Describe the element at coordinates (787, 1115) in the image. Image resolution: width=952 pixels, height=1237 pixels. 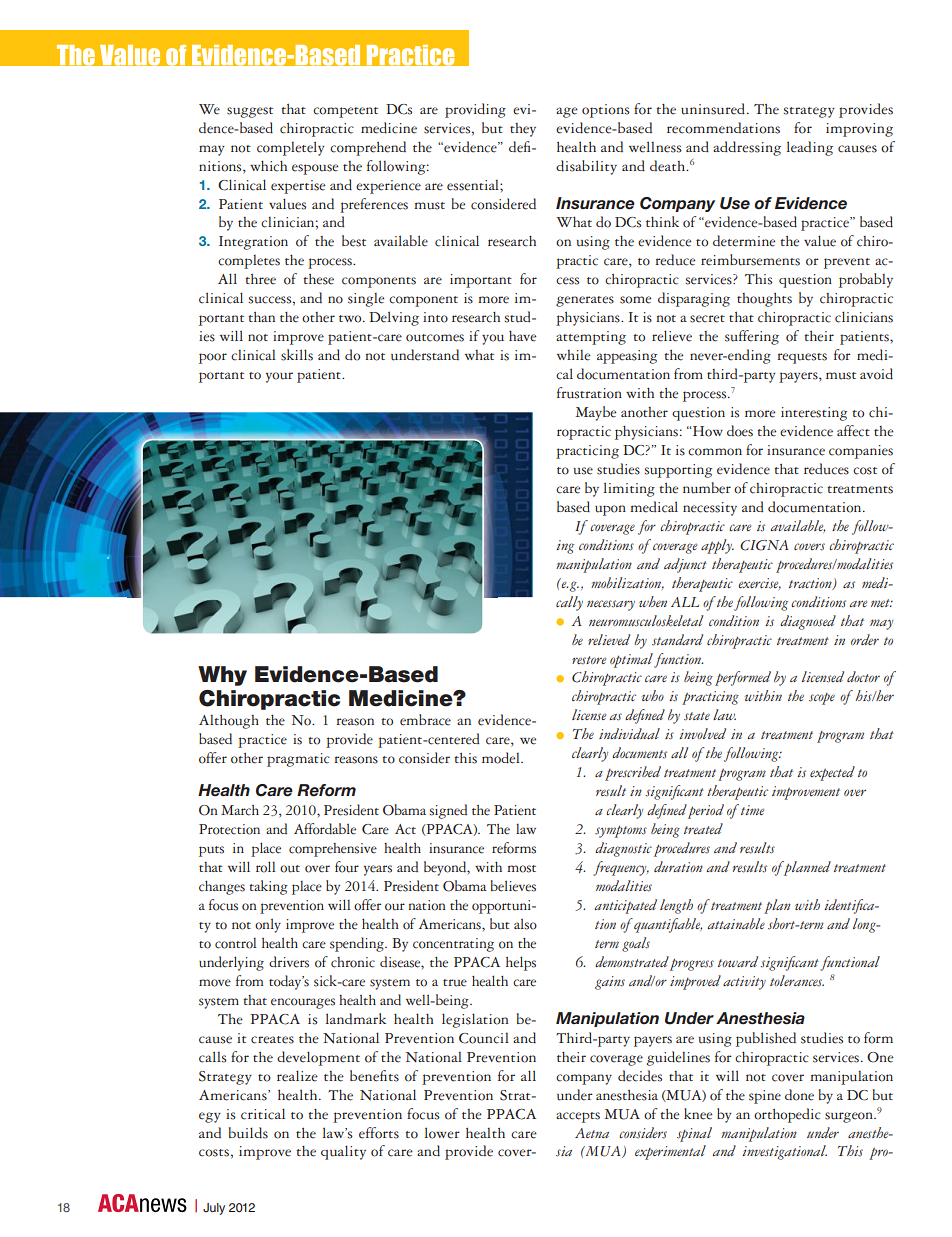
I see `orthopedic` at that location.
